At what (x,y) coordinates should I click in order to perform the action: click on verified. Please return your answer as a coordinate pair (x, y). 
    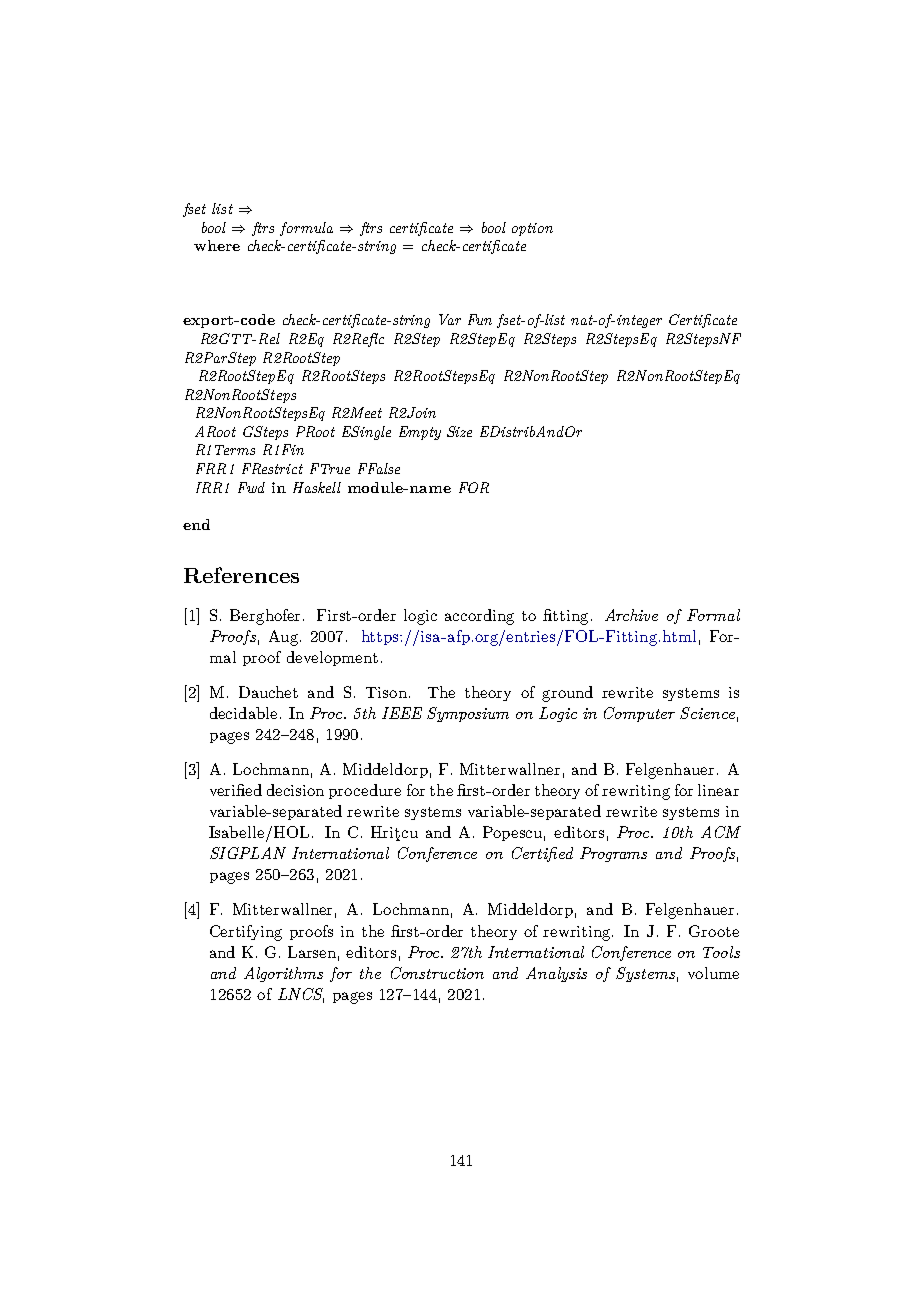
    Looking at the image, I should click on (236, 790).
